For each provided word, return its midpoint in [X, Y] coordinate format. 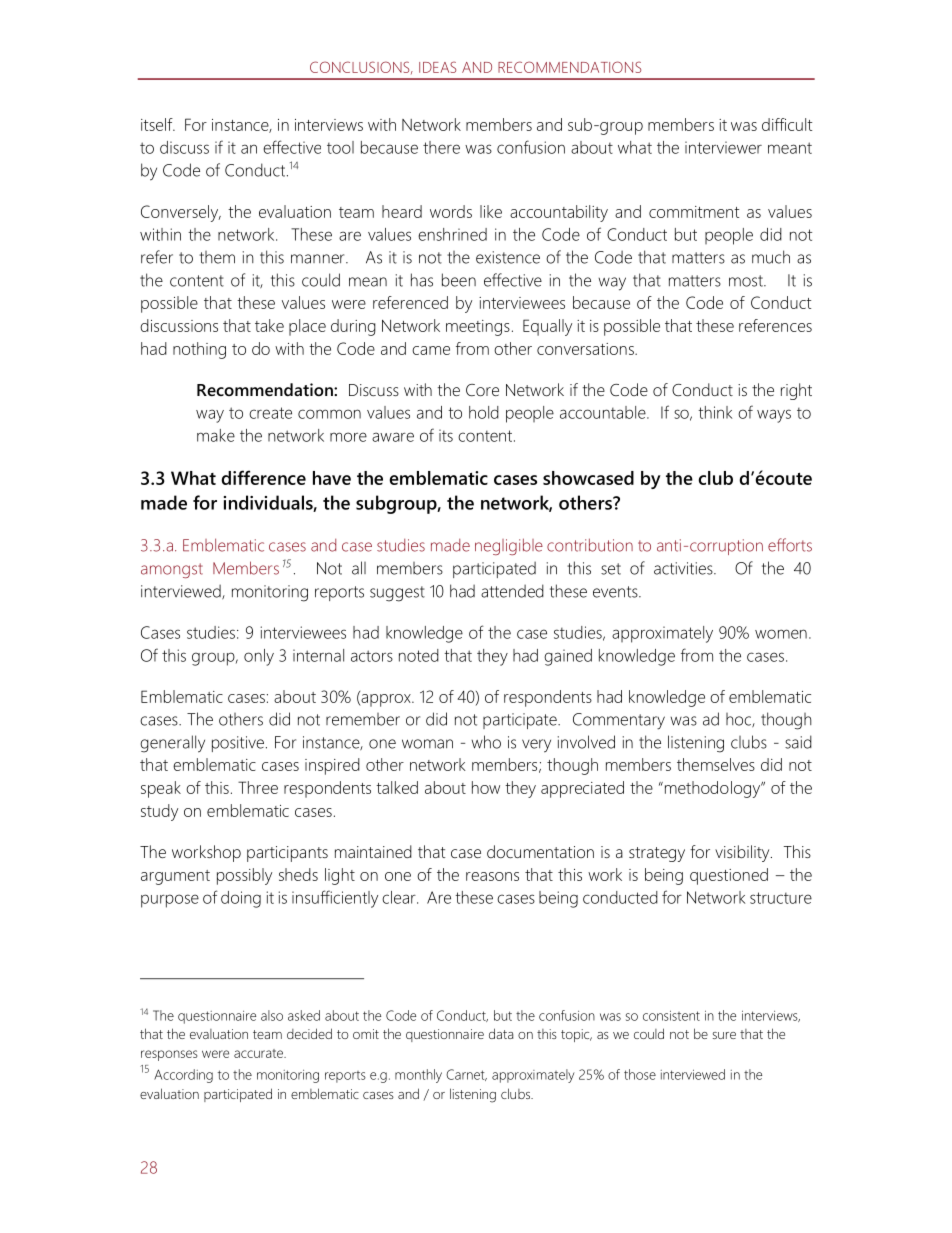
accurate [259, 1053]
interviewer [723, 147]
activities [684, 568]
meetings [478, 328]
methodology [712, 789]
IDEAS [437, 67]
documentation [540, 851]
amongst [172, 570]
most [747, 281]
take [269, 325]
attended [512, 591]
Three [258, 787]
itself [158, 124]
